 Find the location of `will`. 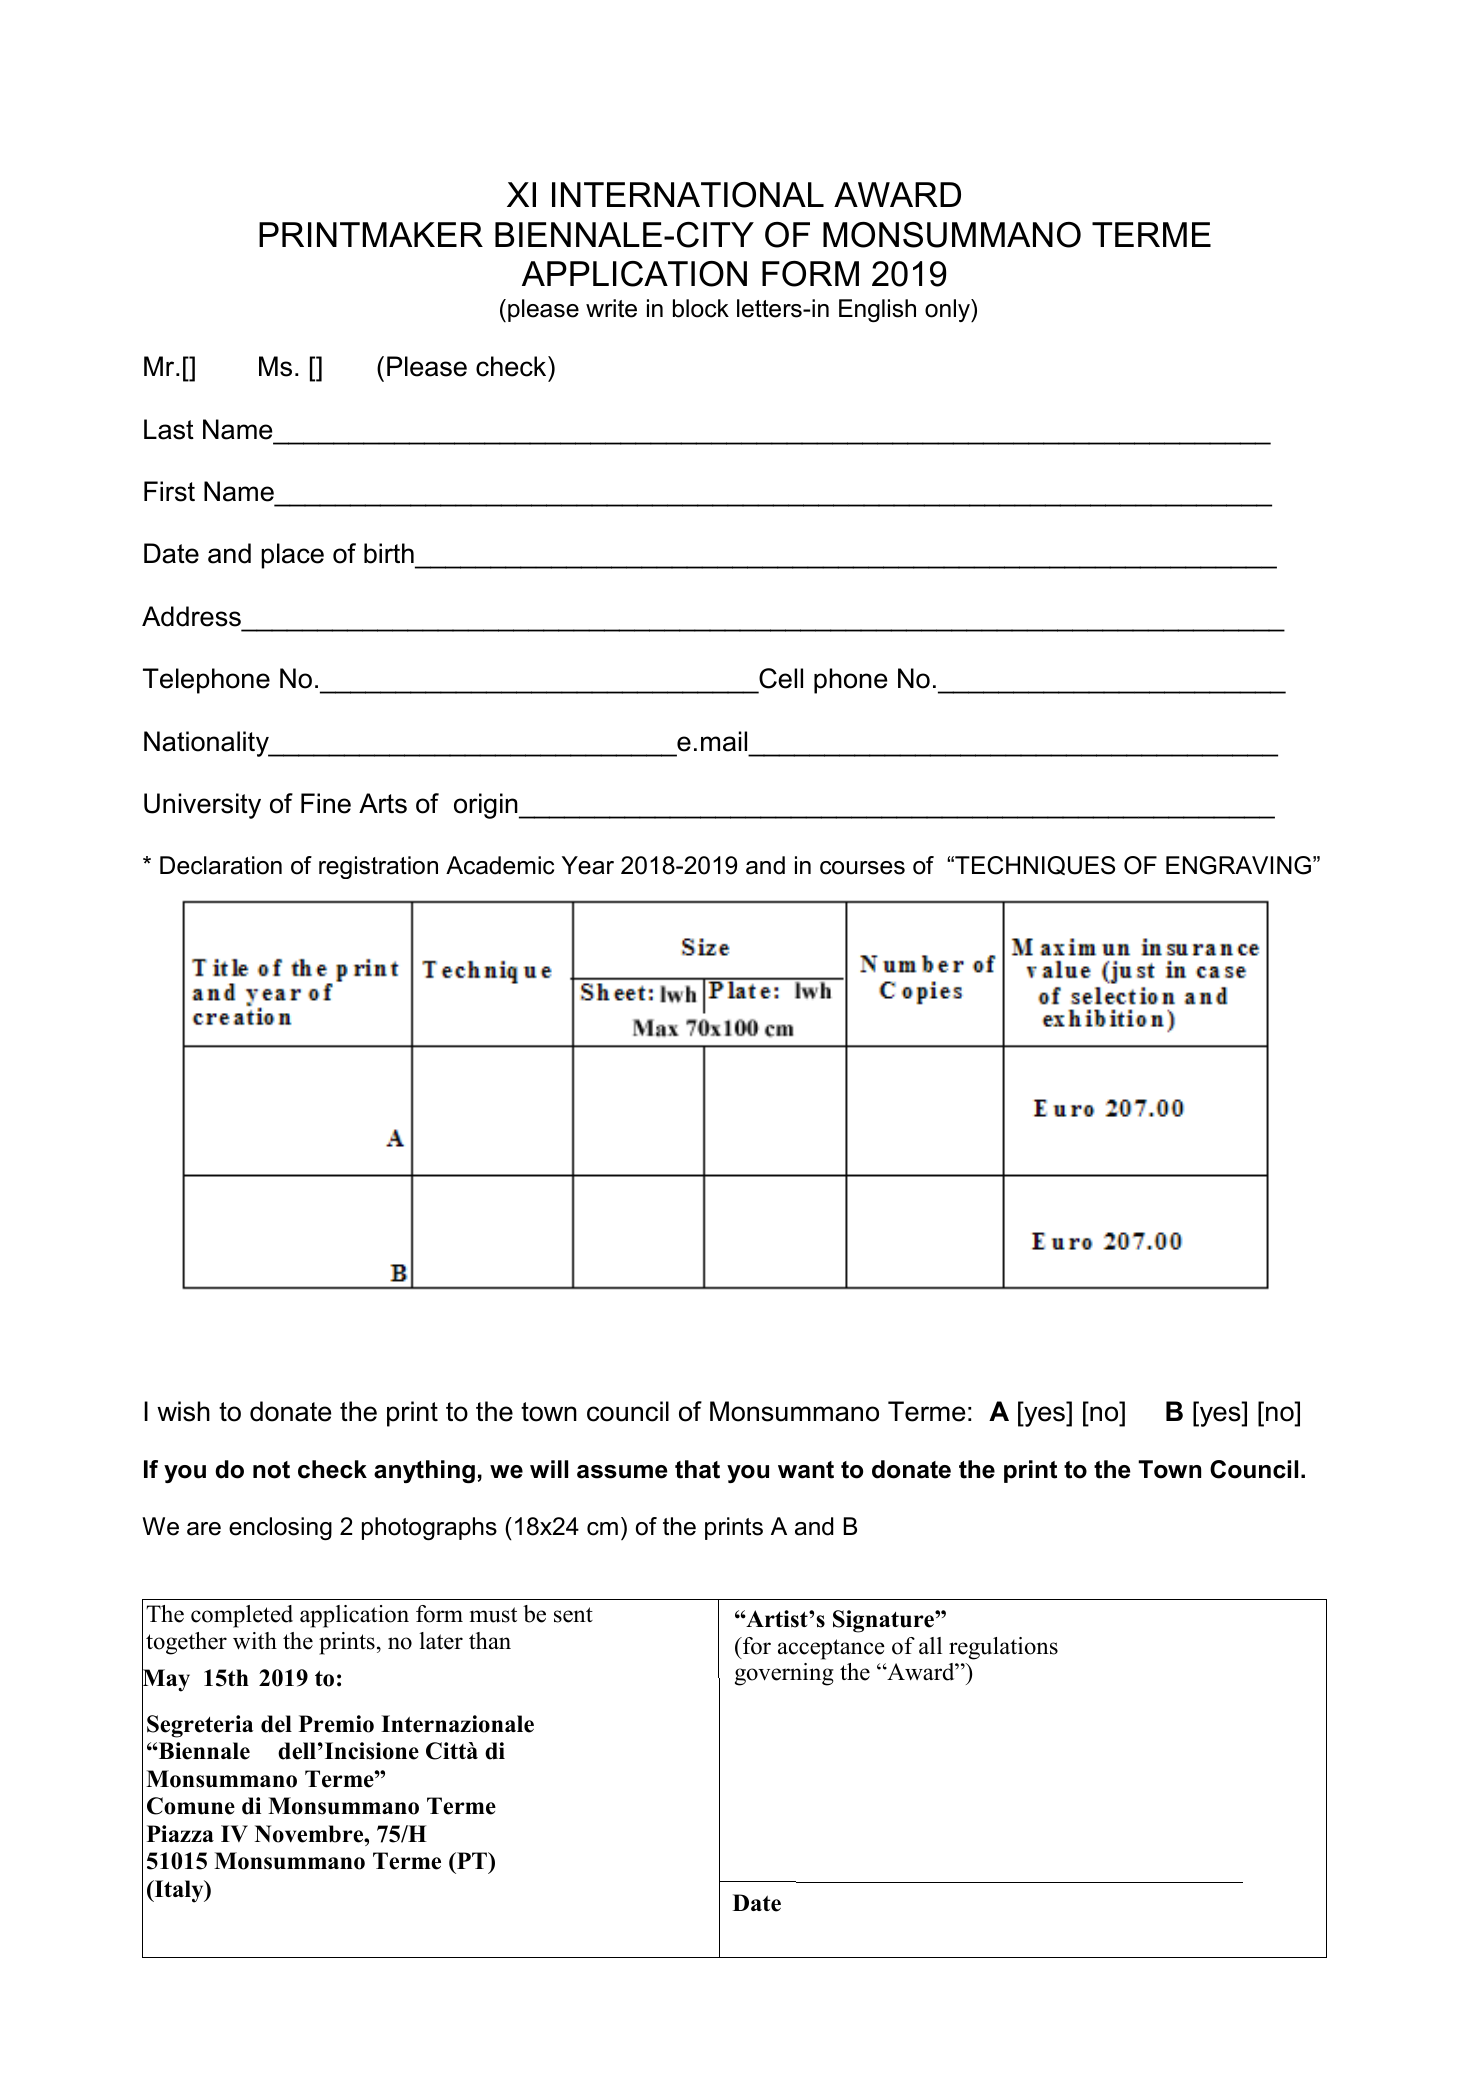

will is located at coordinates (549, 1469).
